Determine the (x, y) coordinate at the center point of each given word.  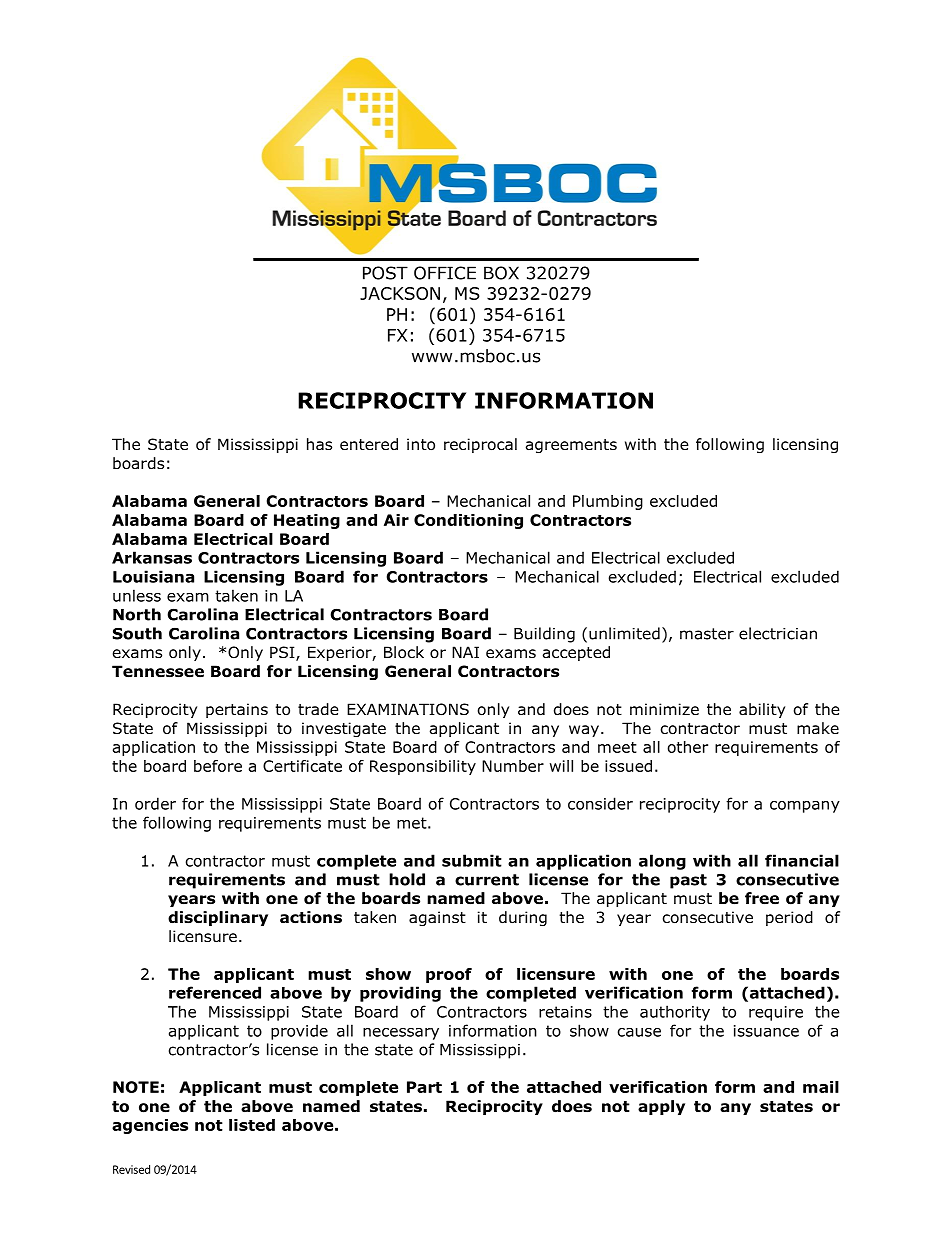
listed (252, 1125)
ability (762, 710)
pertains (237, 710)
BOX (501, 273)
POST (385, 273)
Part (424, 1087)
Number (513, 766)
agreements (571, 446)
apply (661, 1107)
